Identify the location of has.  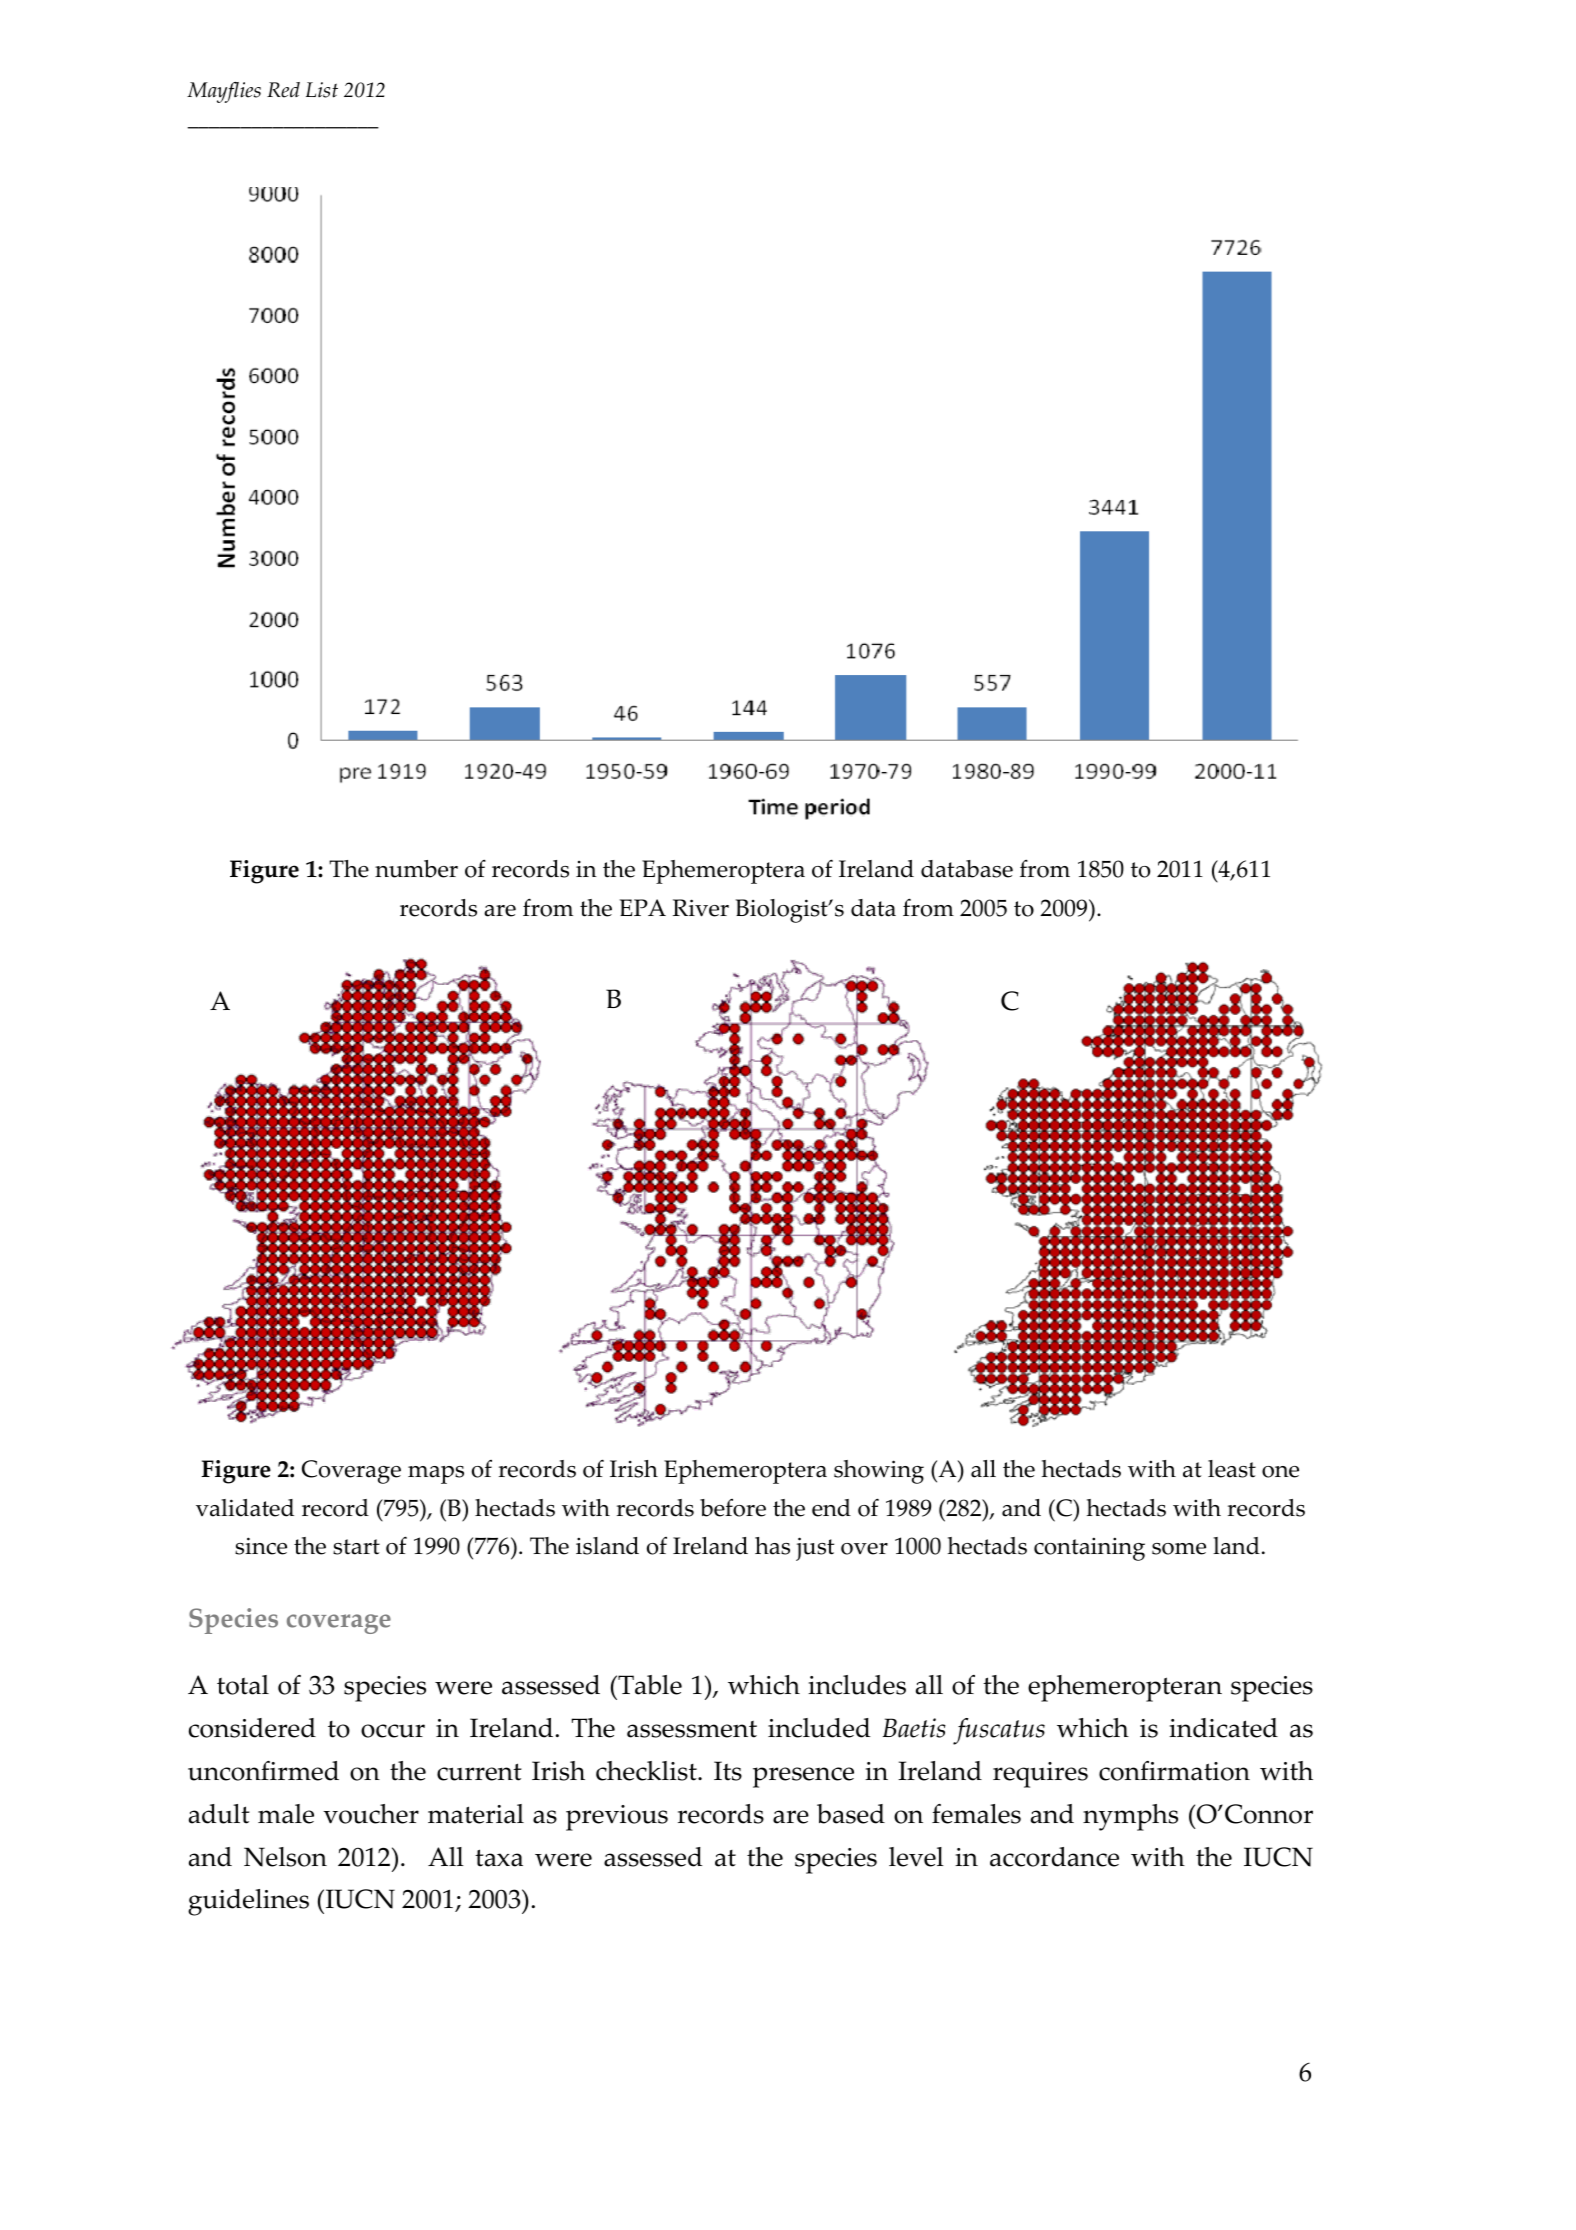
(772, 1546).
